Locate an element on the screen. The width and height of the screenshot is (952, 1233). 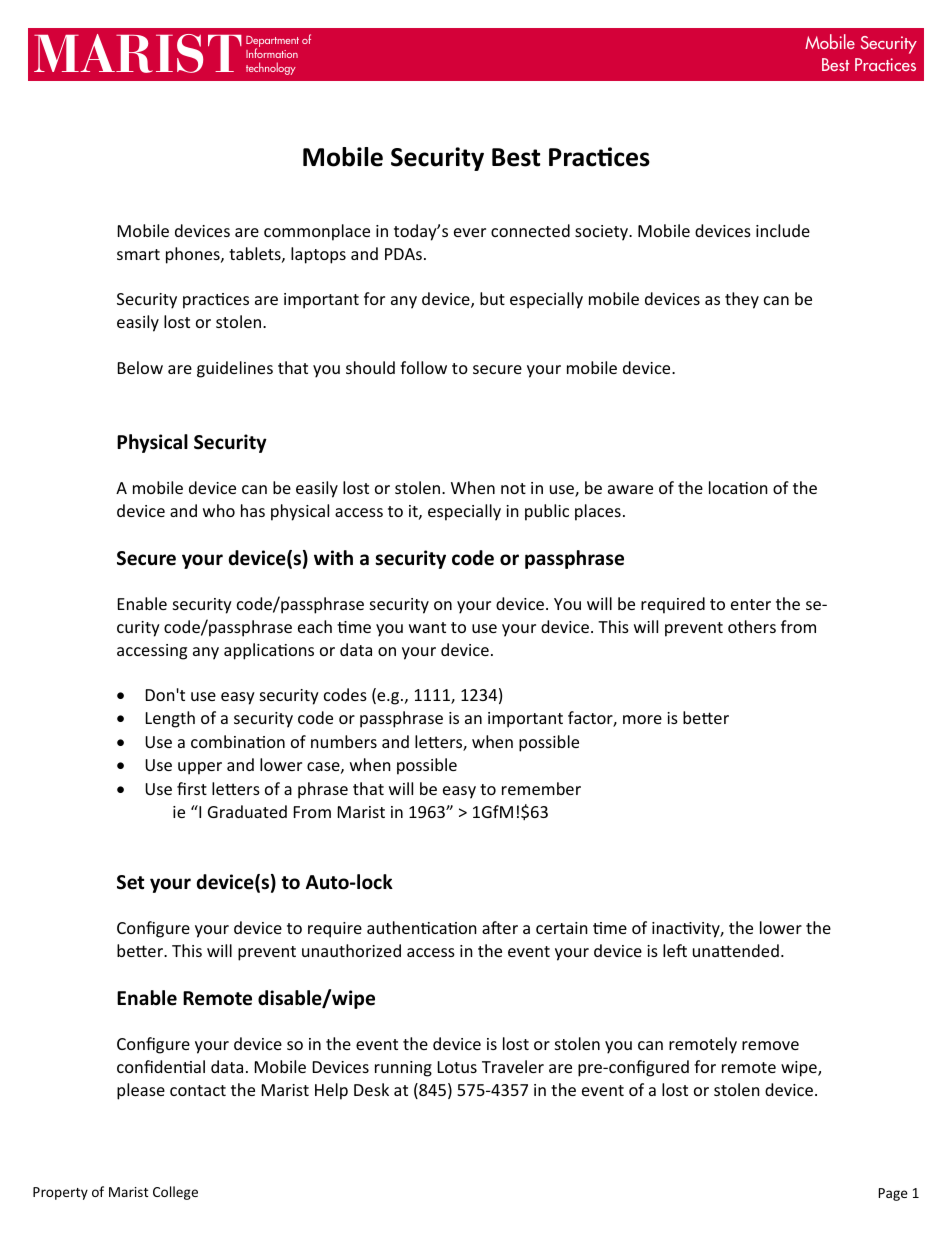
more is located at coordinates (642, 719).
